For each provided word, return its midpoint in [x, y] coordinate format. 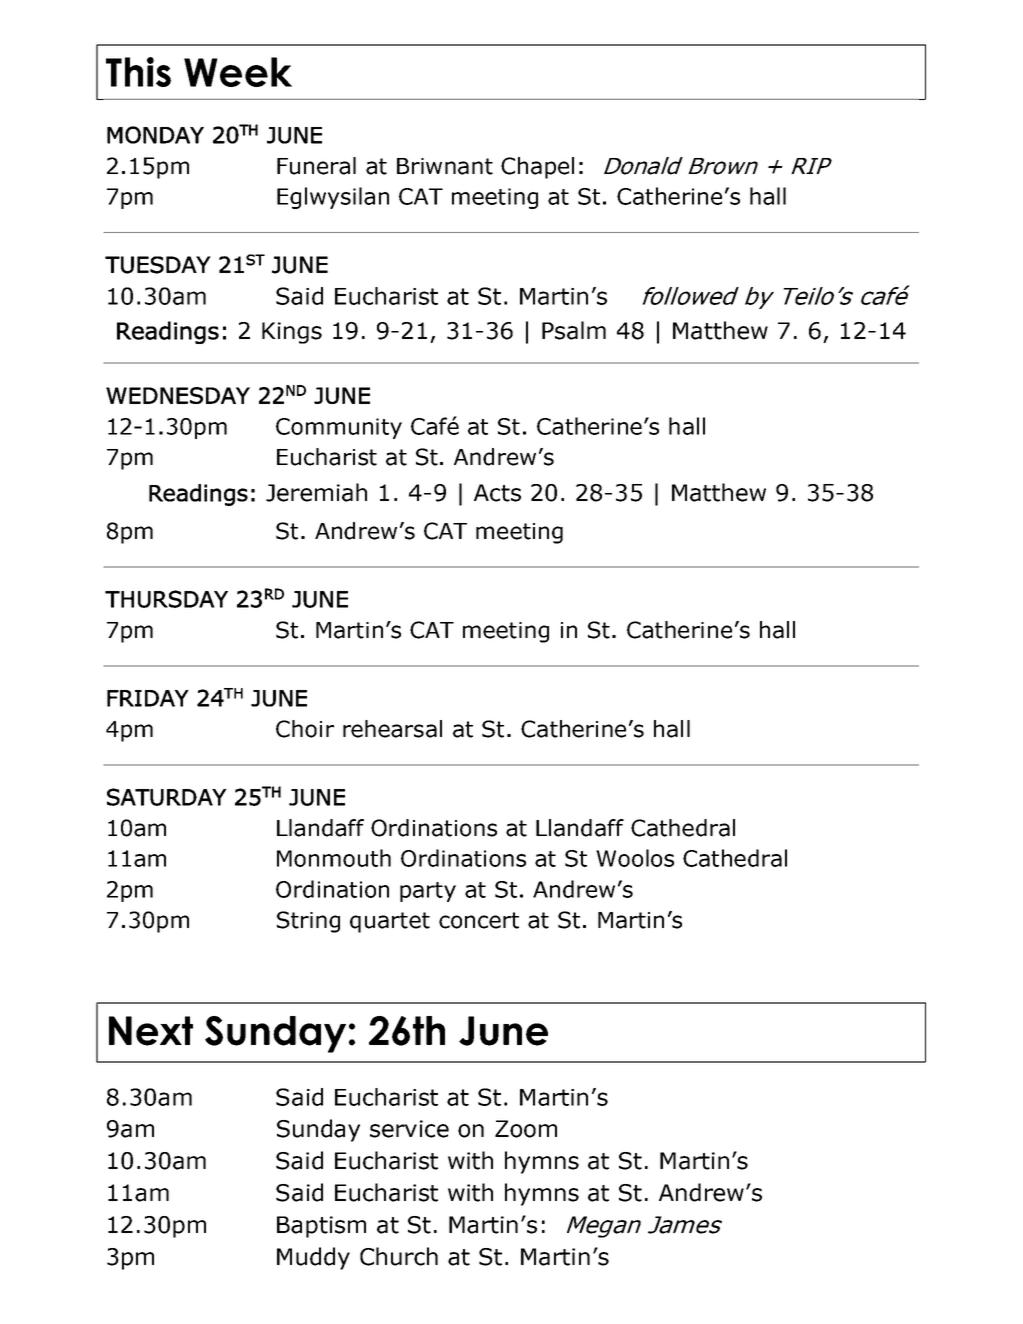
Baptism [321, 1227]
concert [479, 920]
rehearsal [392, 729]
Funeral [316, 166]
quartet [390, 922]
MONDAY [155, 135]
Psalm [574, 330]
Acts [497, 493]
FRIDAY [148, 698]
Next [151, 1031]
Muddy [313, 1258]
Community [339, 428]
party [428, 892]
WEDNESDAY [178, 395]
